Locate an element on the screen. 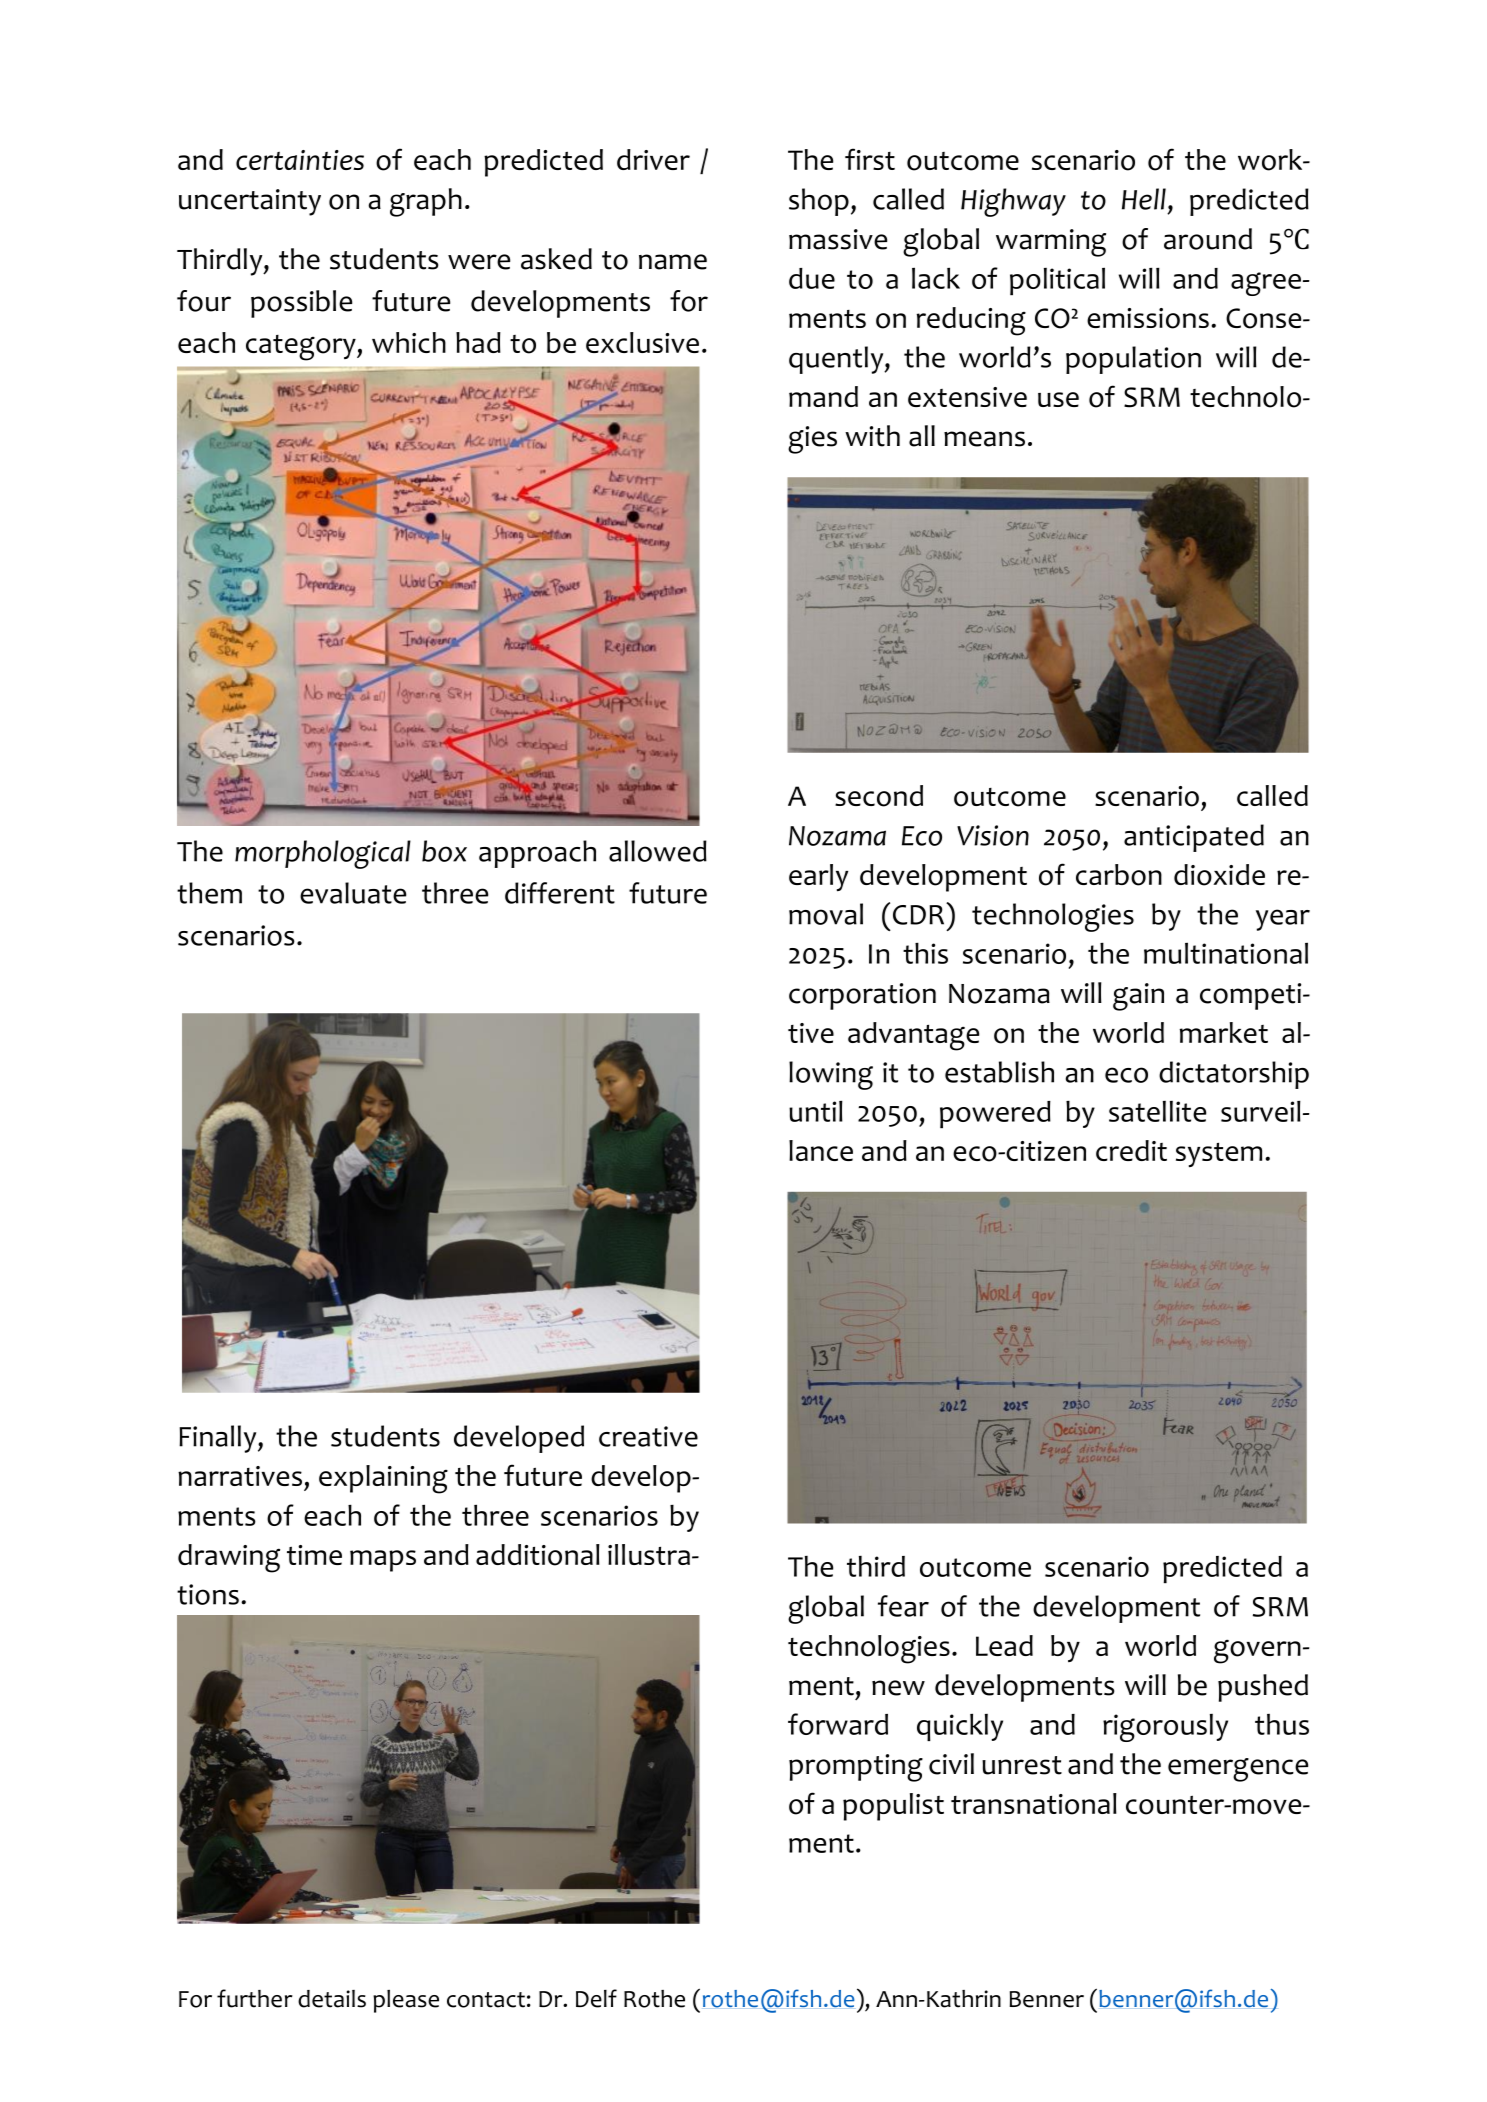 The width and height of the screenshot is (1487, 2102). populist is located at coordinates (893, 1807).
